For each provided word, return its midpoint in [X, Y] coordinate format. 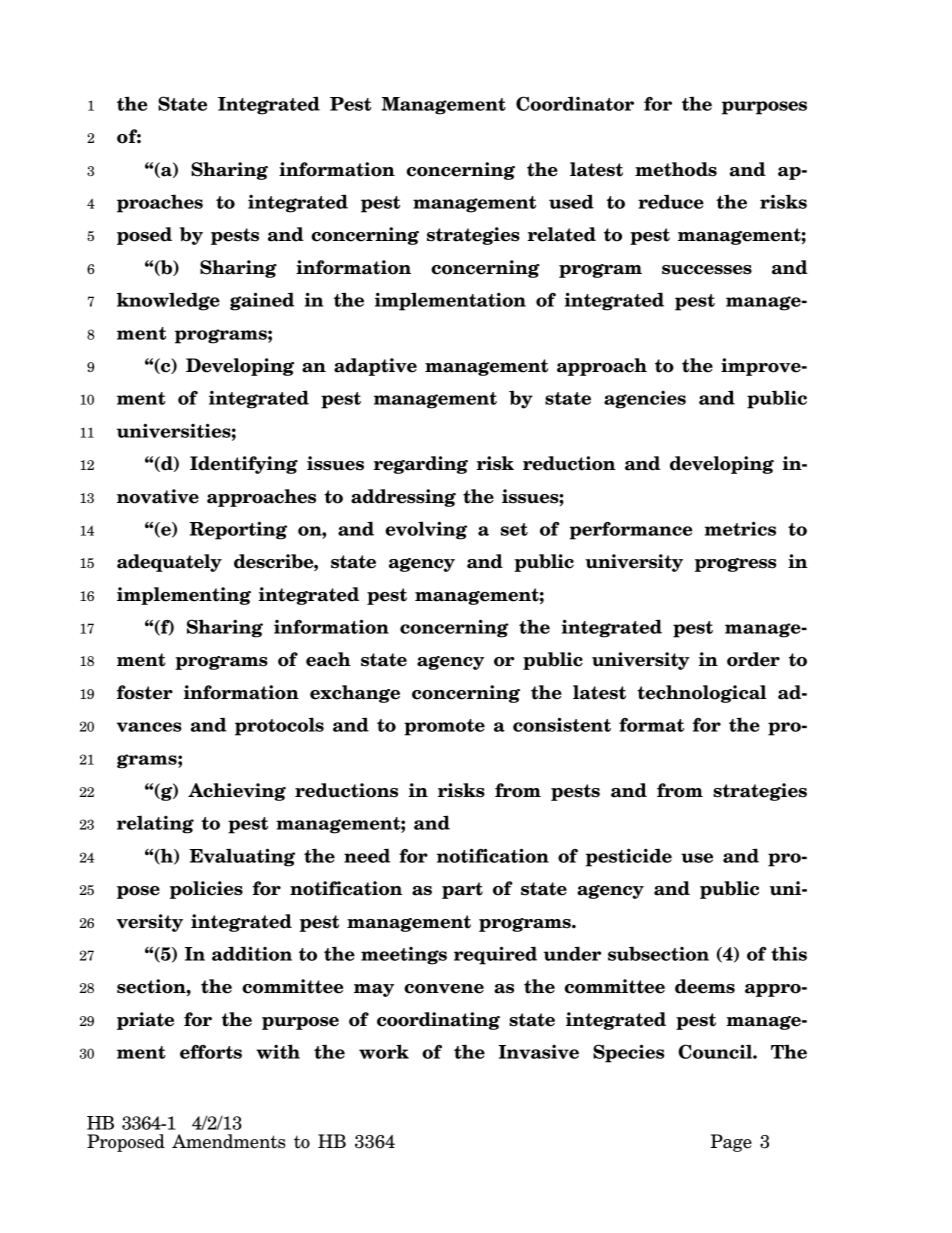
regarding [421, 465]
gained [262, 301]
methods [676, 169]
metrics [740, 528]
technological [701, 694]
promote [444, 727]
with [278, 1051]
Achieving [237, 792]
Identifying [244, 465]
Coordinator [575, 103]
